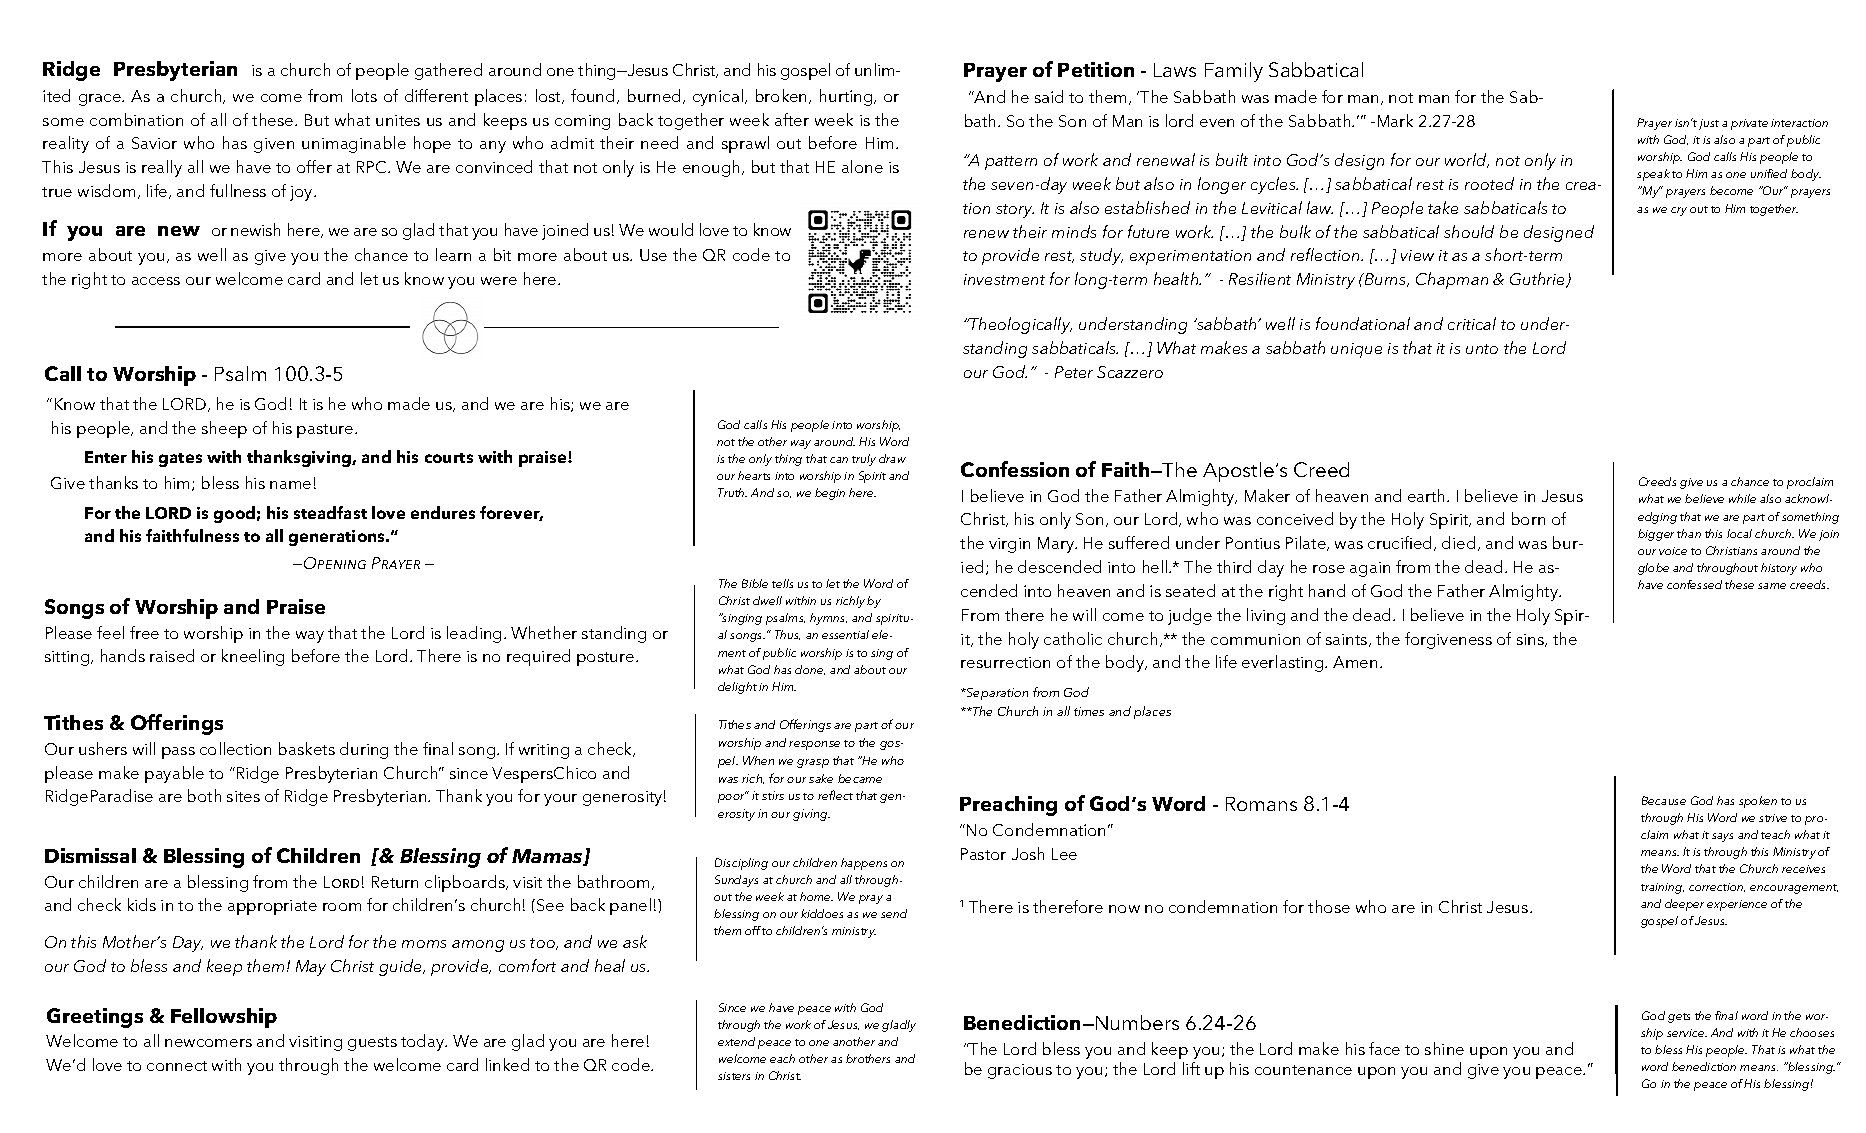 Image resolution: width=1866 pixels, height=1133 pixels. I want to click on just, so click(1709, 124).
